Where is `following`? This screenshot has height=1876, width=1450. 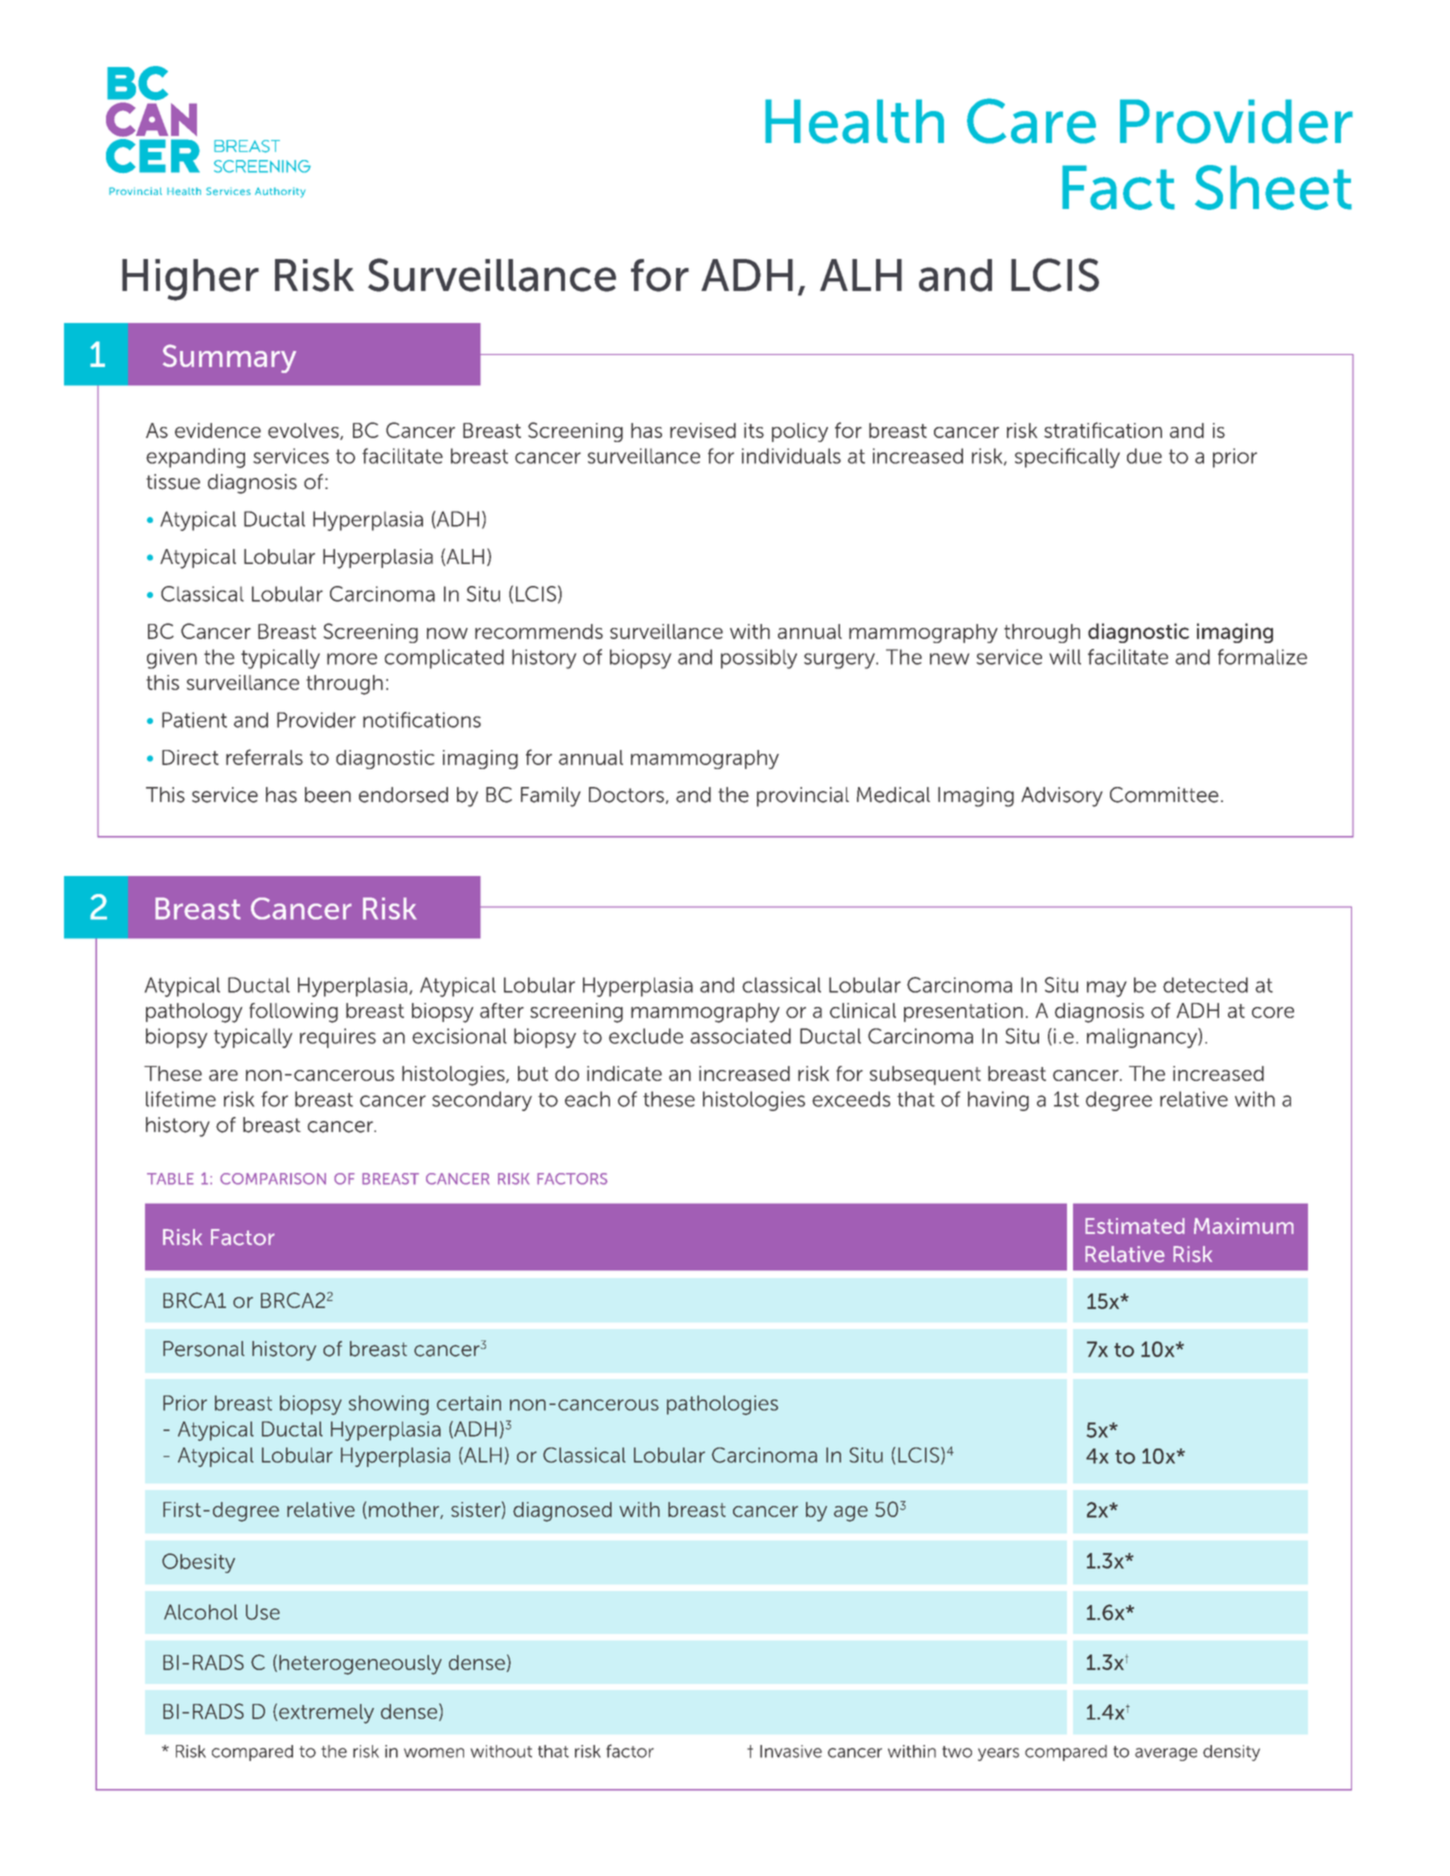 following is located at coordinates (293, 1013).
